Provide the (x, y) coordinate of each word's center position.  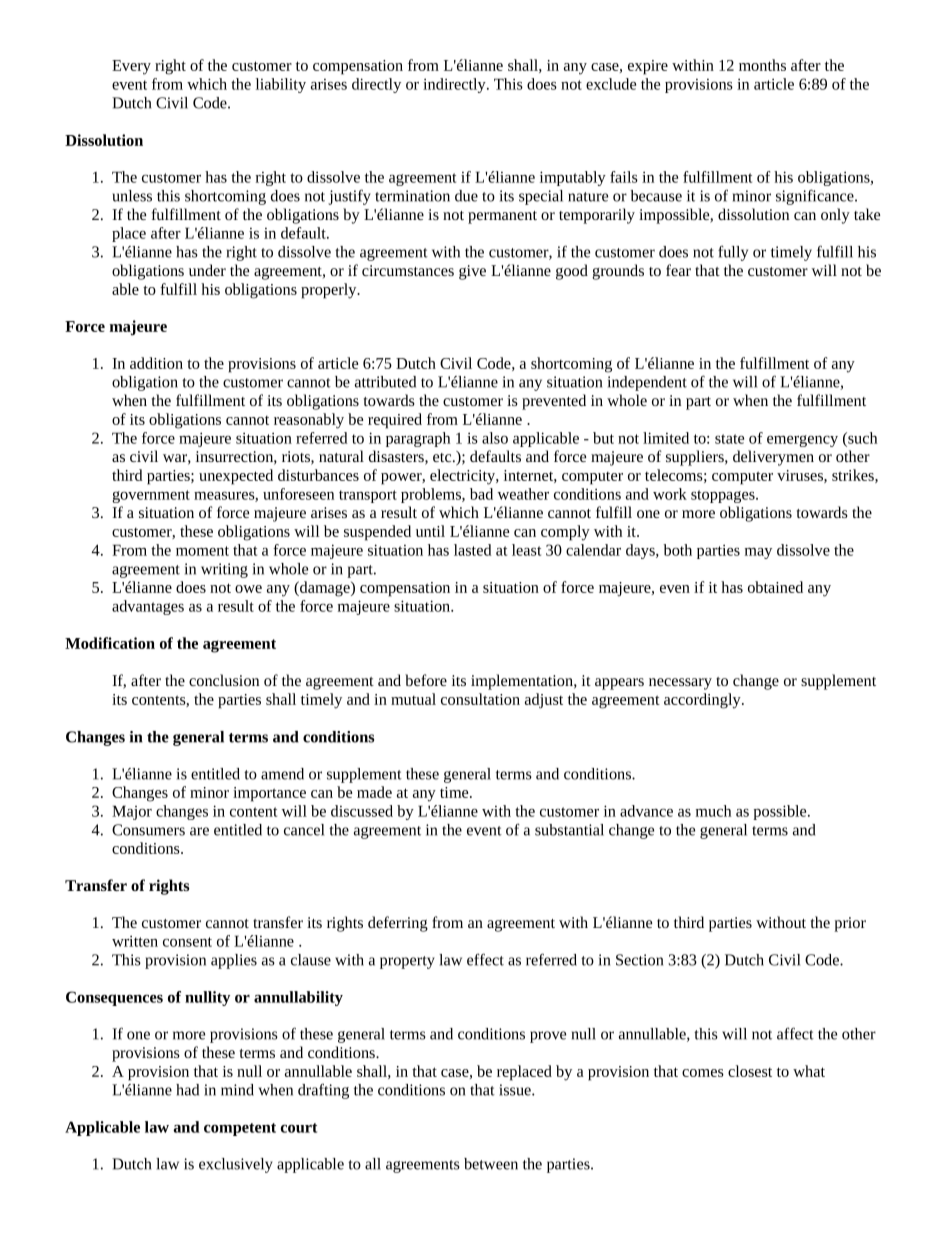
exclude (611, 84)
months (762, 65)
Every (131, 67)
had (187, 1090)
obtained (775, 587)
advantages (148, 607)
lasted (473, 550)
